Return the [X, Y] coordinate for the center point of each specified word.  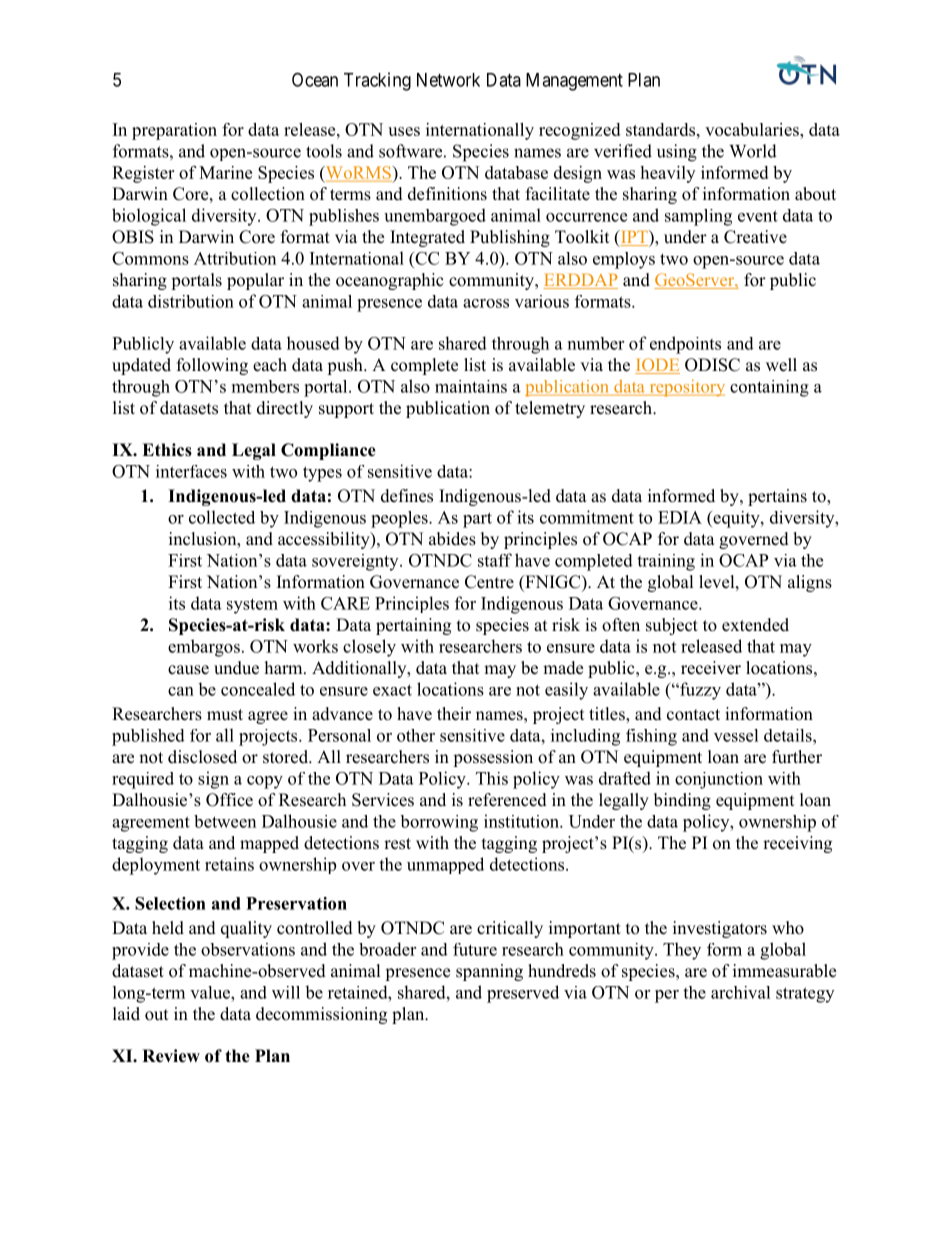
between [225, 821]
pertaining [413, 626]
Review [171, 1056]
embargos [204, 648]
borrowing [439, 823]
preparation [174, 131]
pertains [777, 497]
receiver [711, 668]
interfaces [191, 471]
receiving [797, 844]
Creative [755, 237]
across [486, 303]
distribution [191, 301]
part [477, 520]
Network [448, 80]
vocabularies [753, 129]
